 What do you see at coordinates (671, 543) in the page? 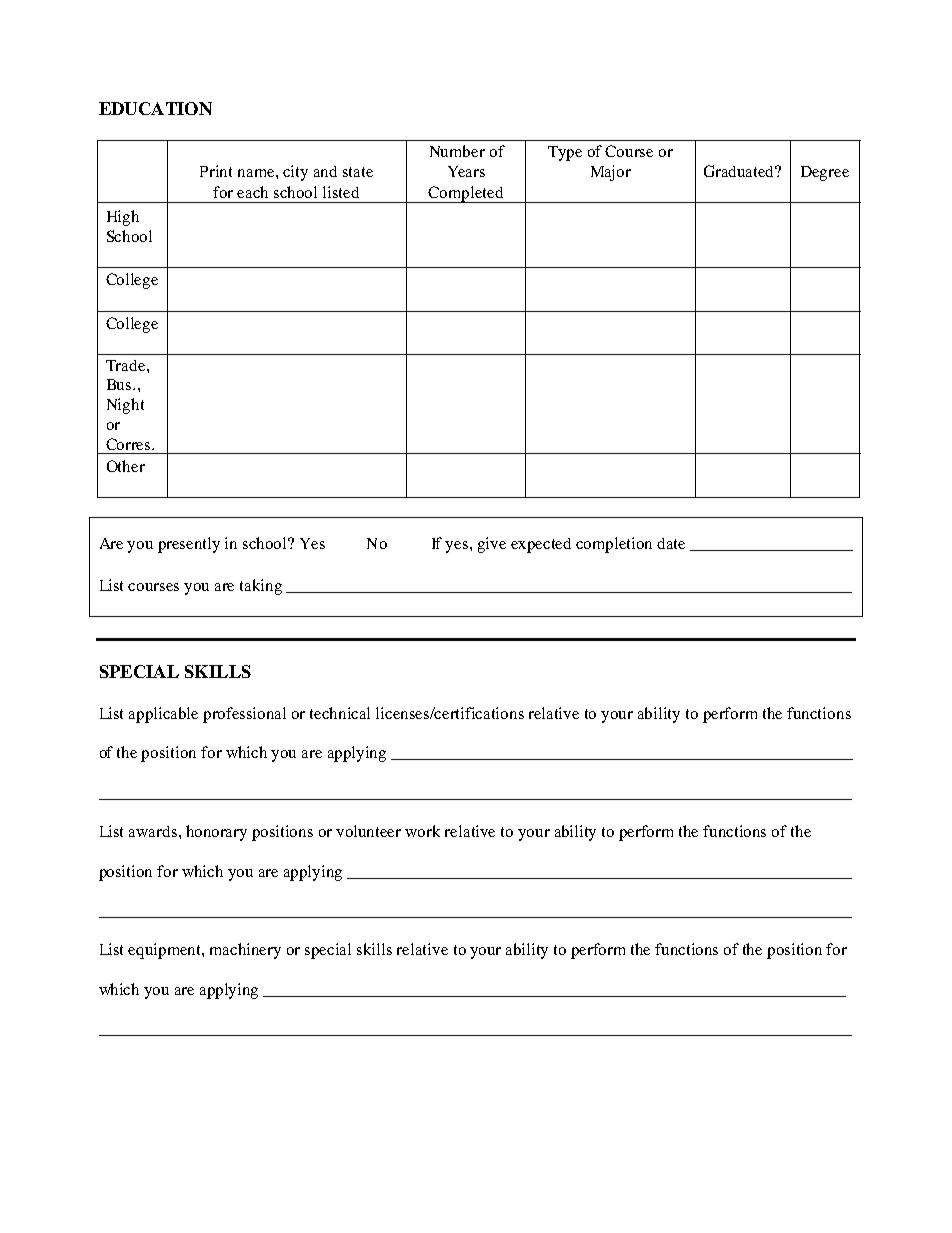
I see `date` at bounding box center [671, 543].
